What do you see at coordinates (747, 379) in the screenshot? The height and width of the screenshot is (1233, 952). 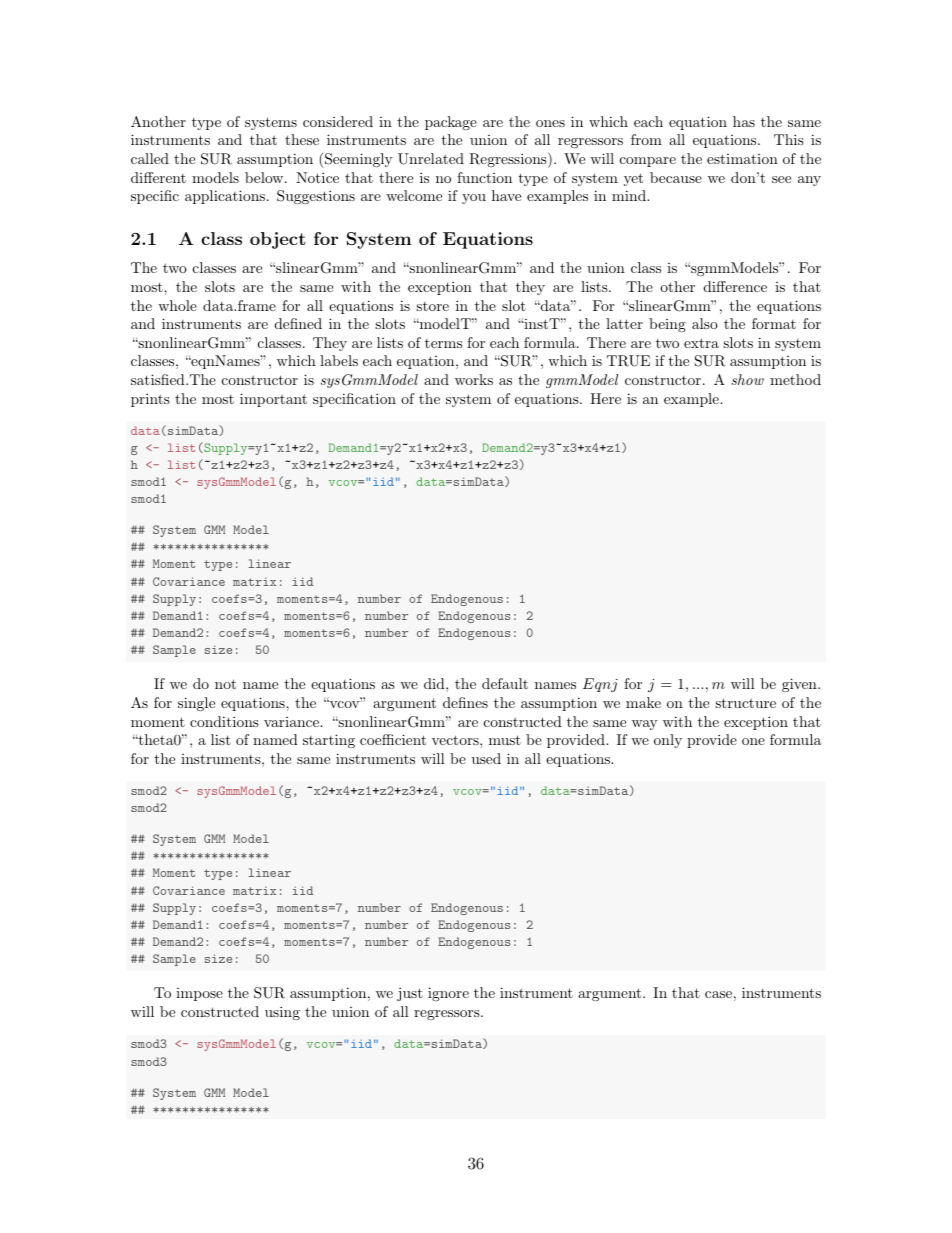 I see `show` at bounding box center [747, 379].
